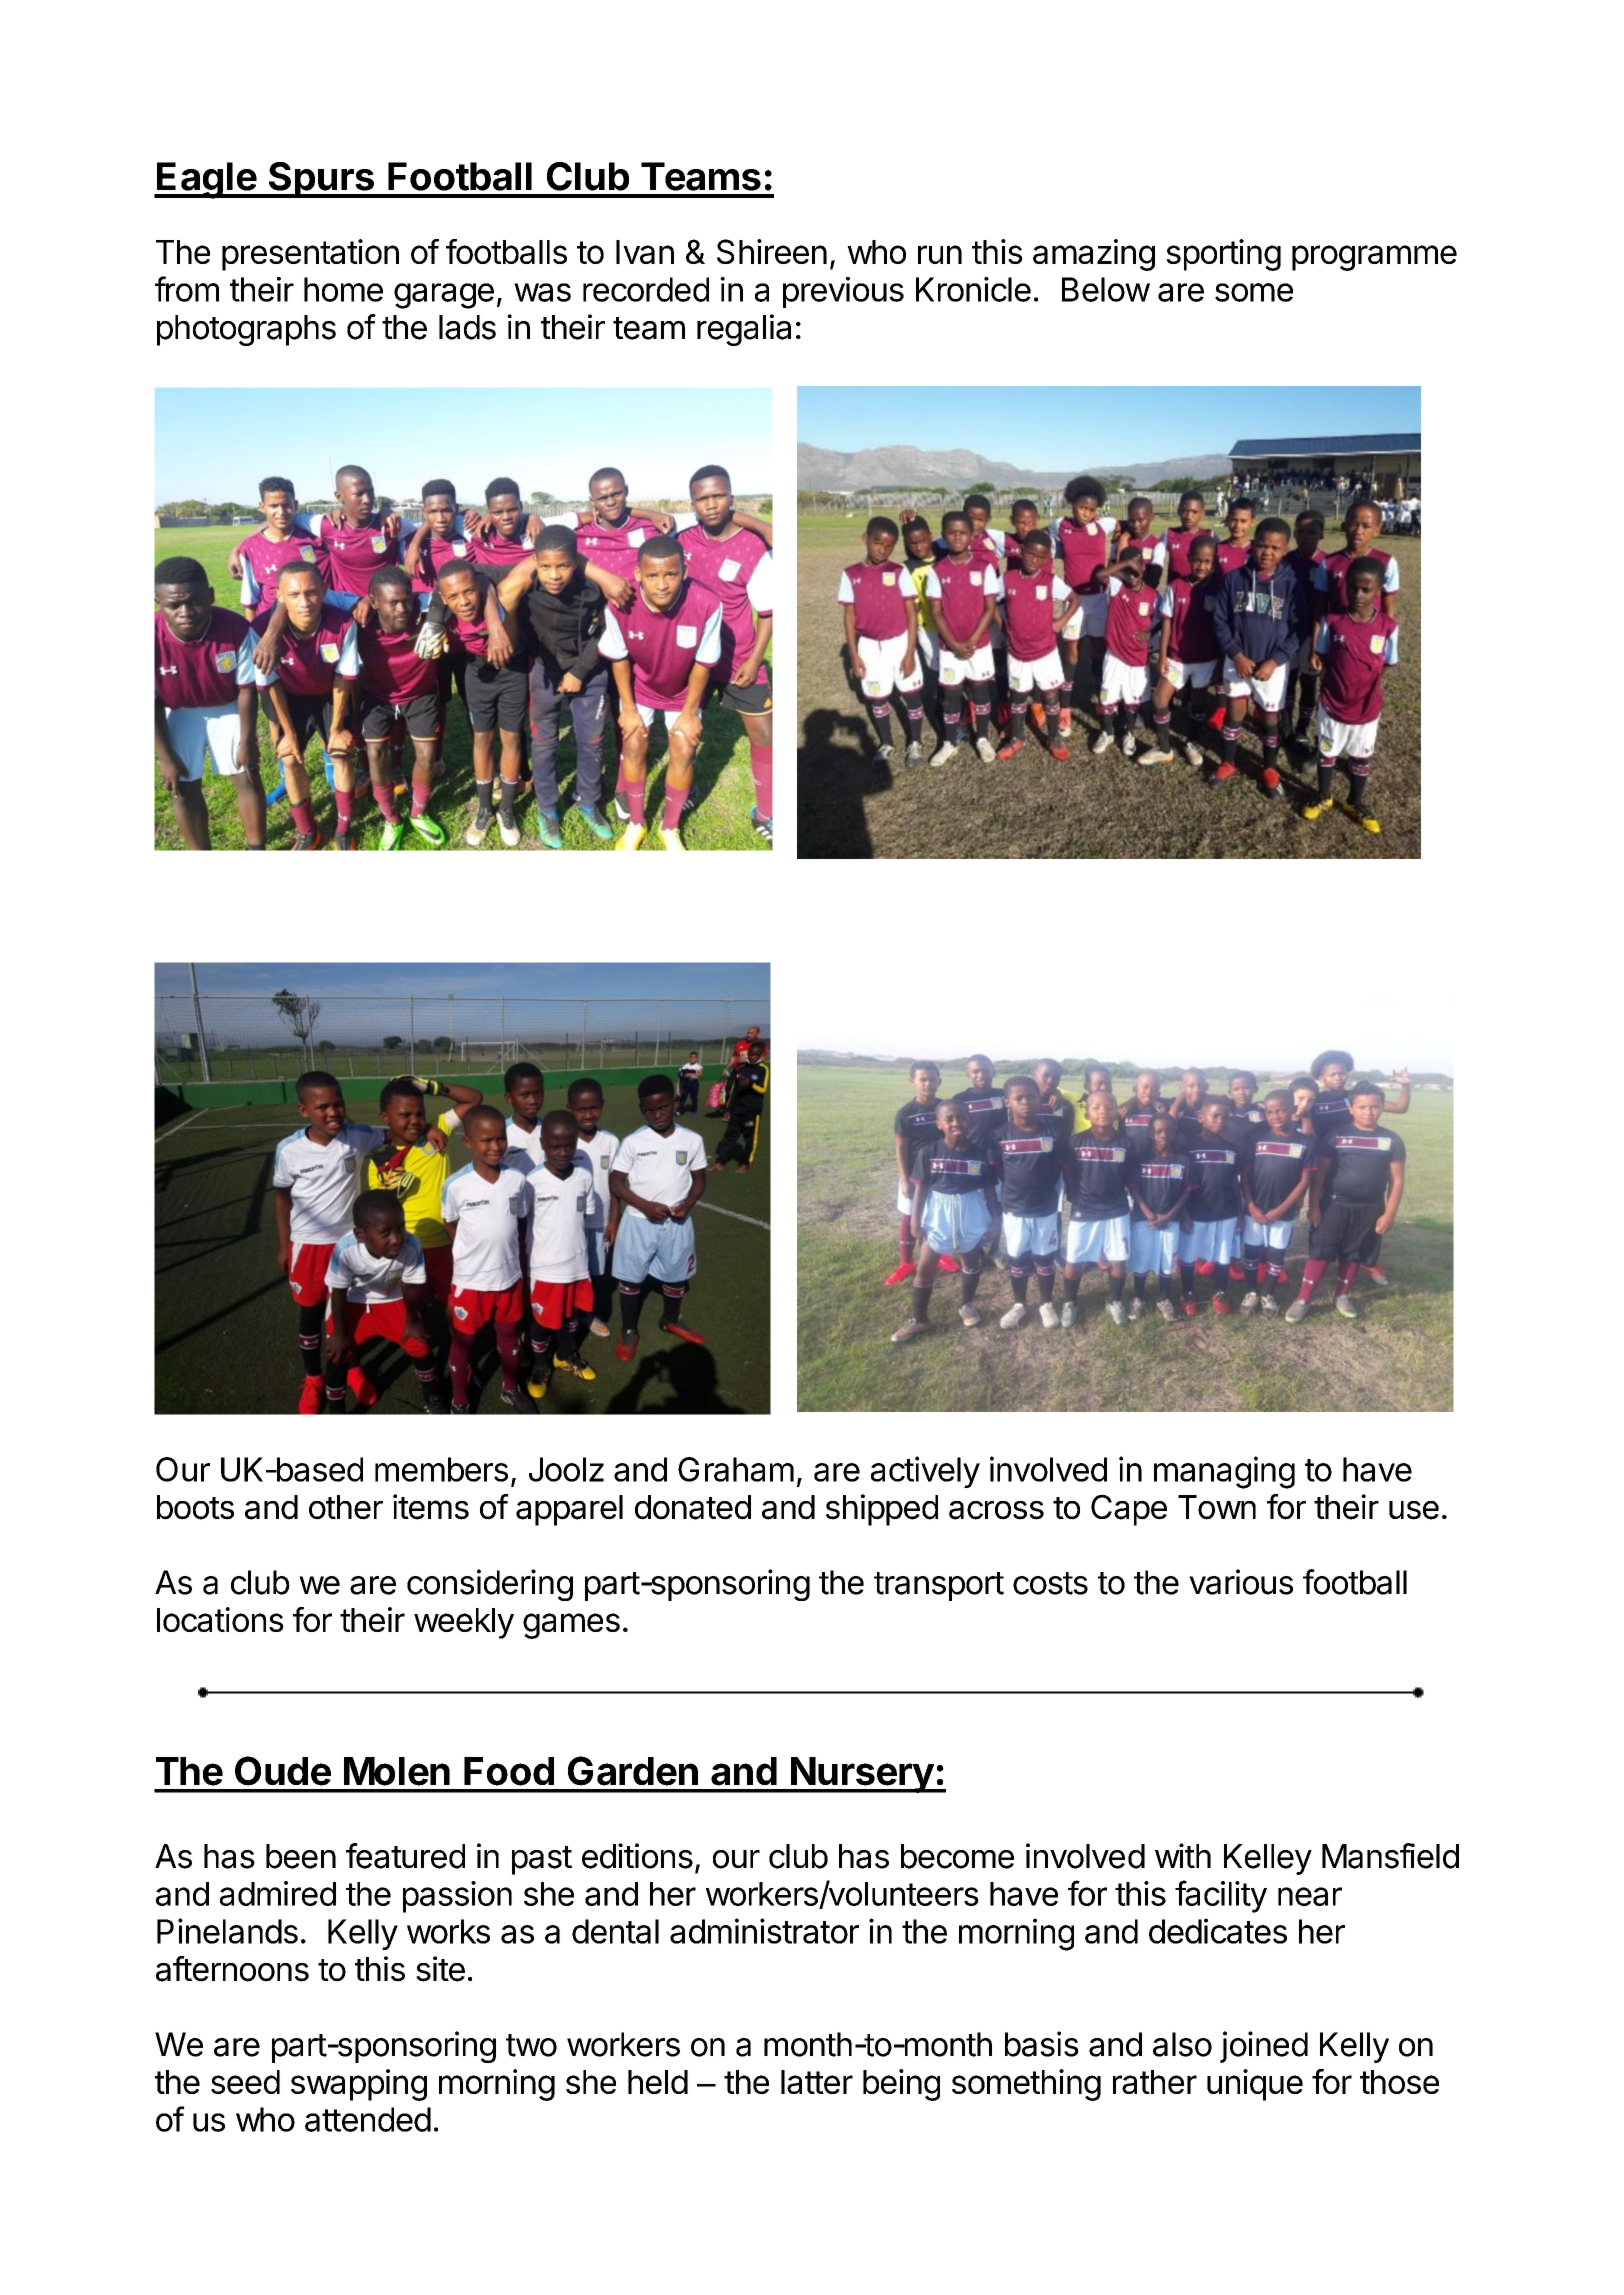  Describe the element at coordinates (346, 1507) in the document. I see `other` at that location.
